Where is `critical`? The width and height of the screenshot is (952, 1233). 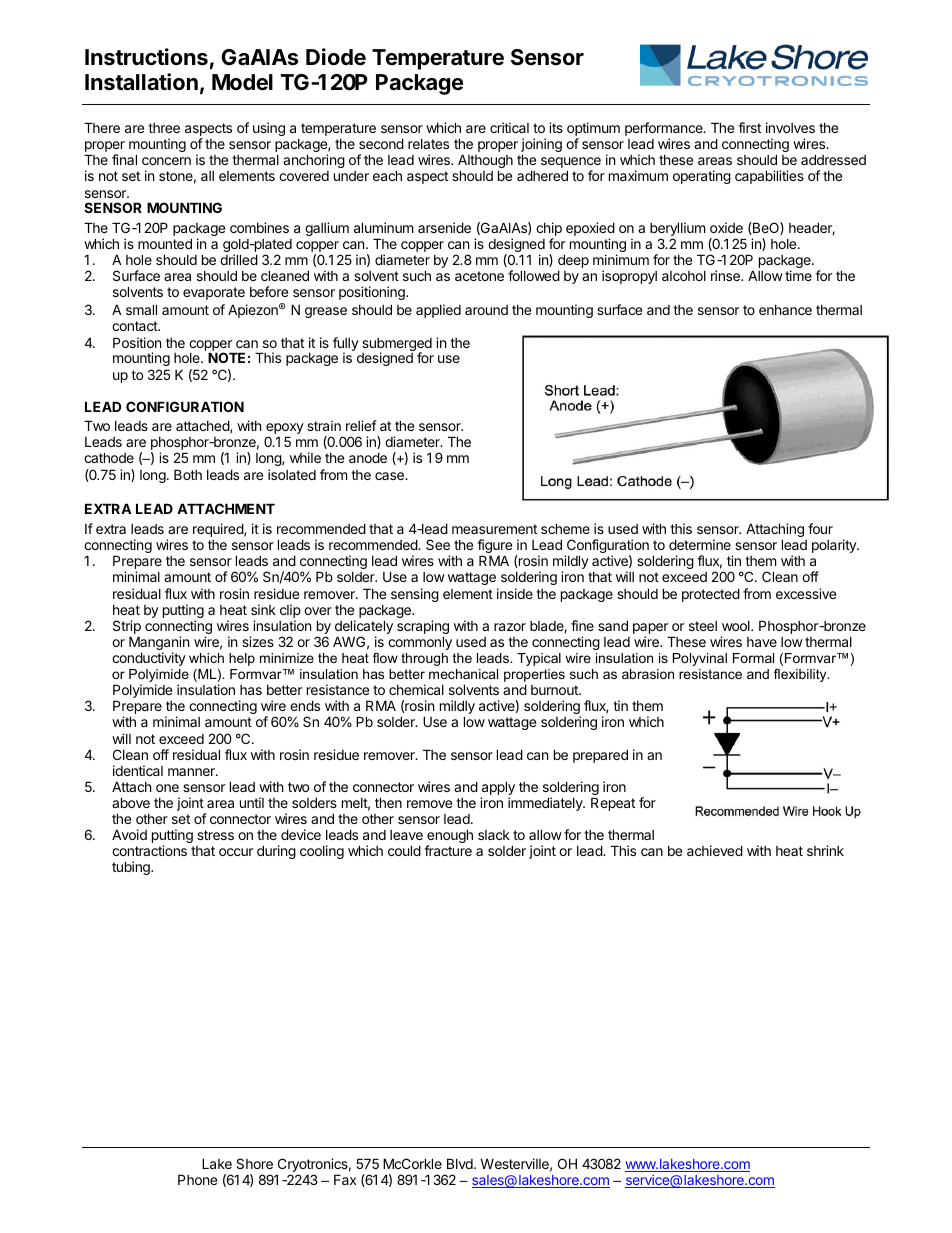 critical is located at coordinates (509, 127).
